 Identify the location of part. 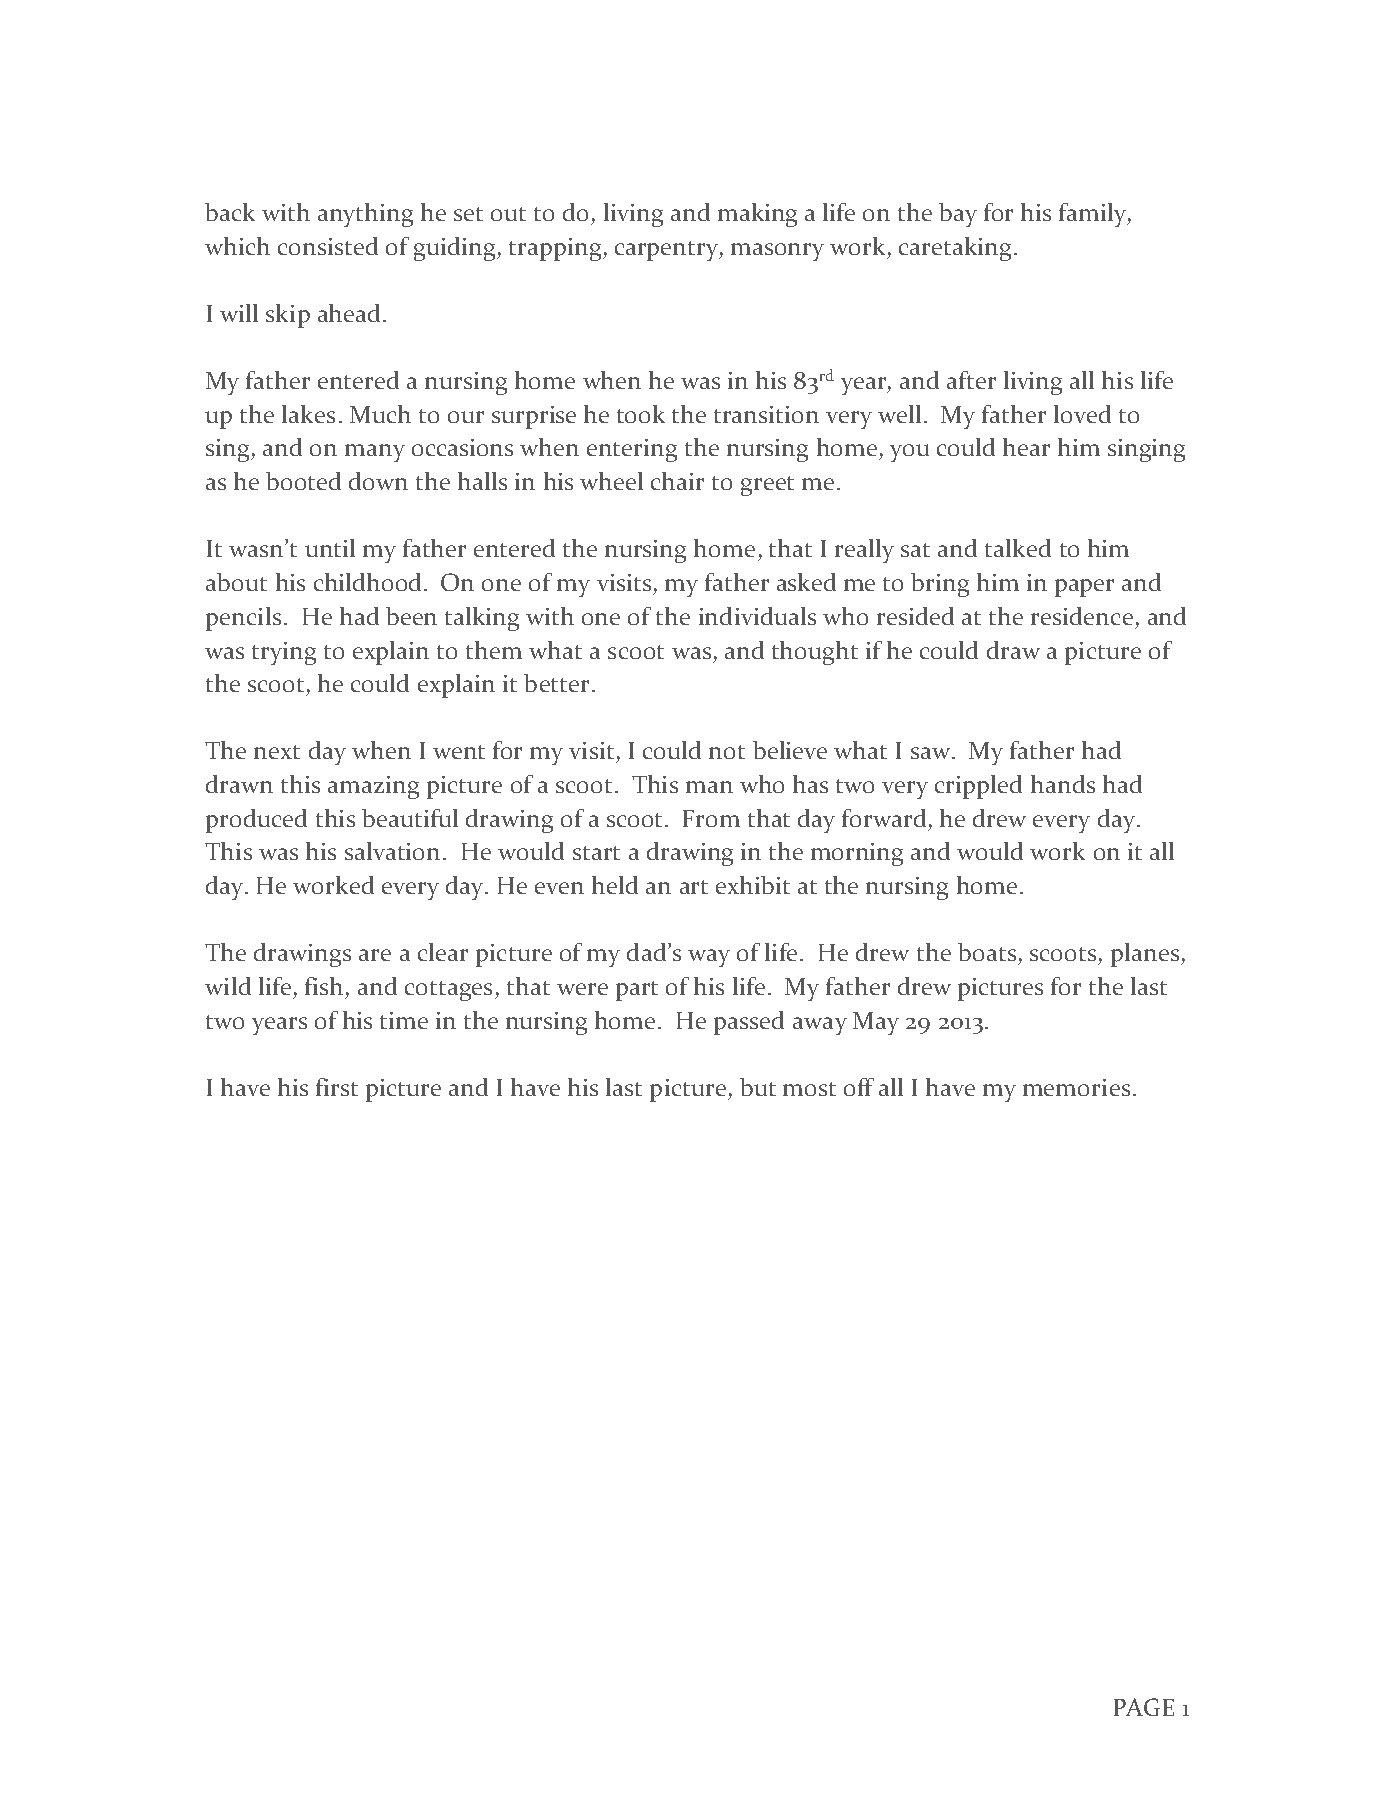
(637, 991).
